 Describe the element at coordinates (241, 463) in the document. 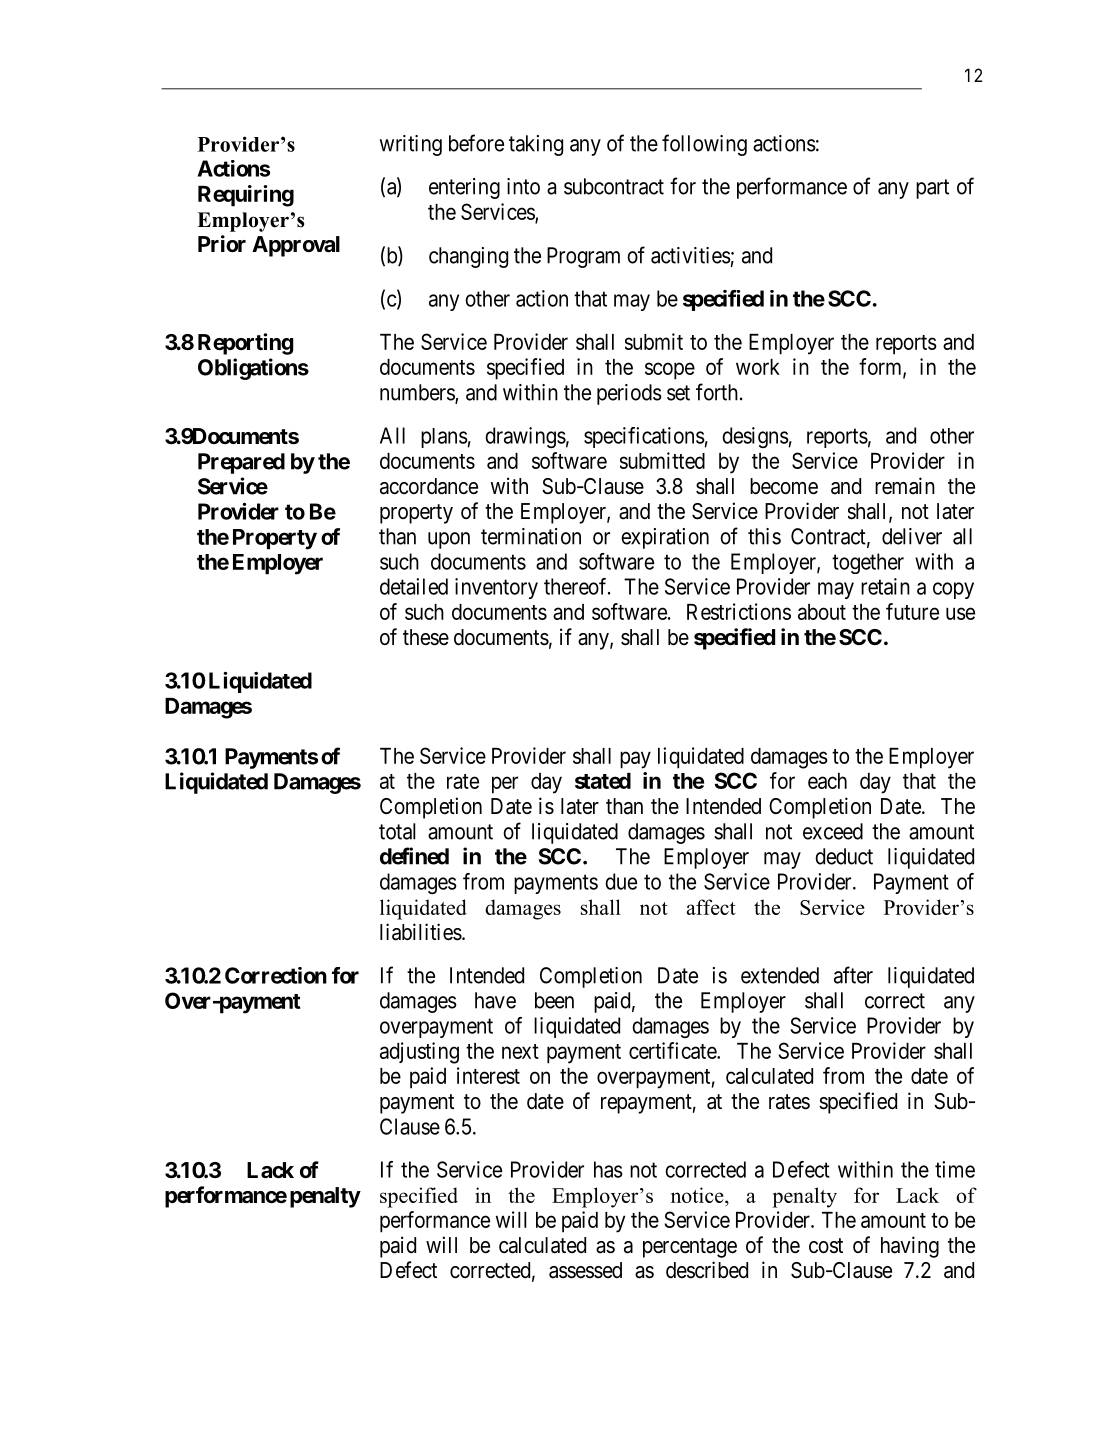

I see `Prepared` at that location.
